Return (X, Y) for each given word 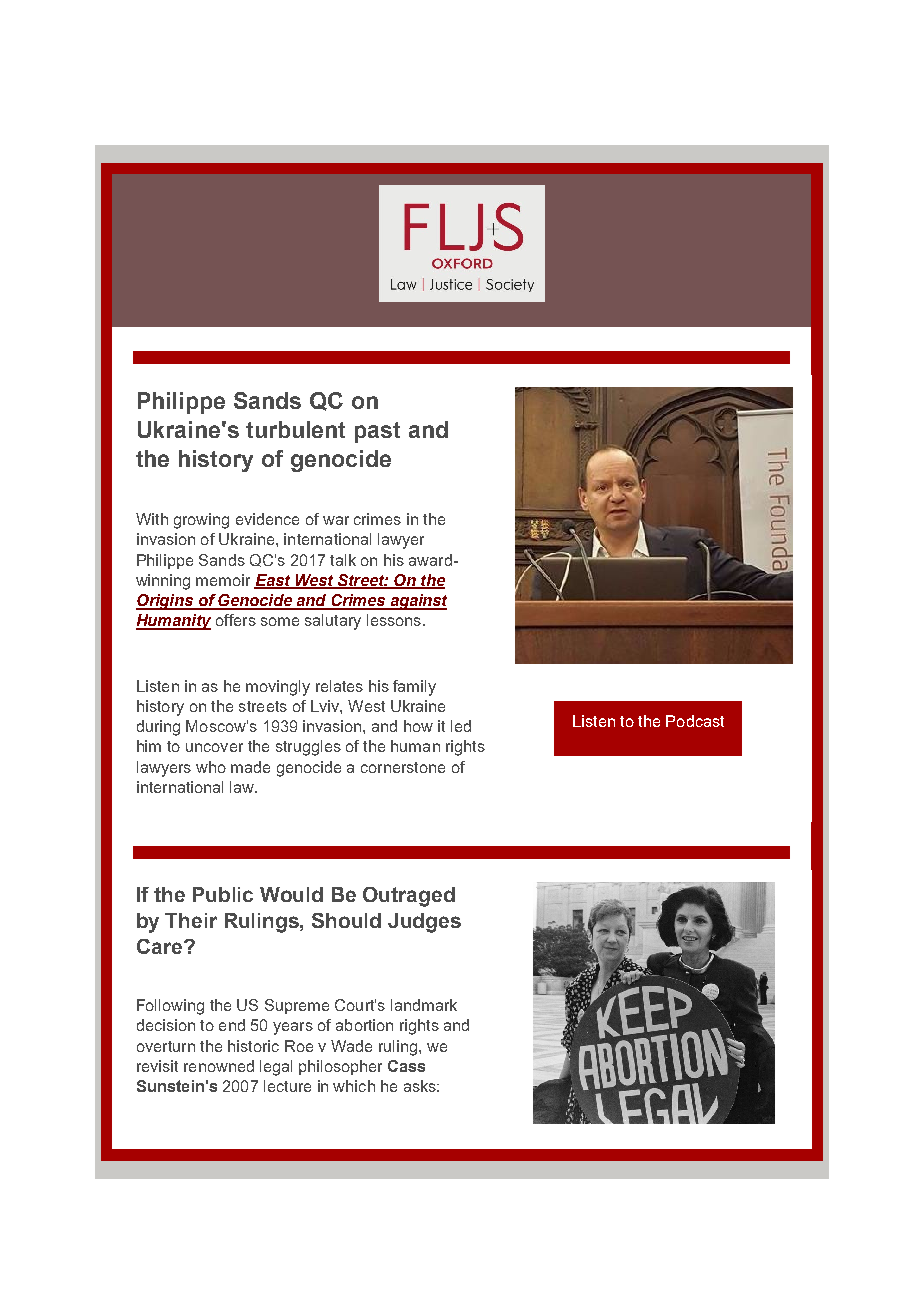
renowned (219, 1066)
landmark (424, 1005)
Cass (406, 1066)
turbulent (295, 429)
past (377, 432)
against (417, 602)
